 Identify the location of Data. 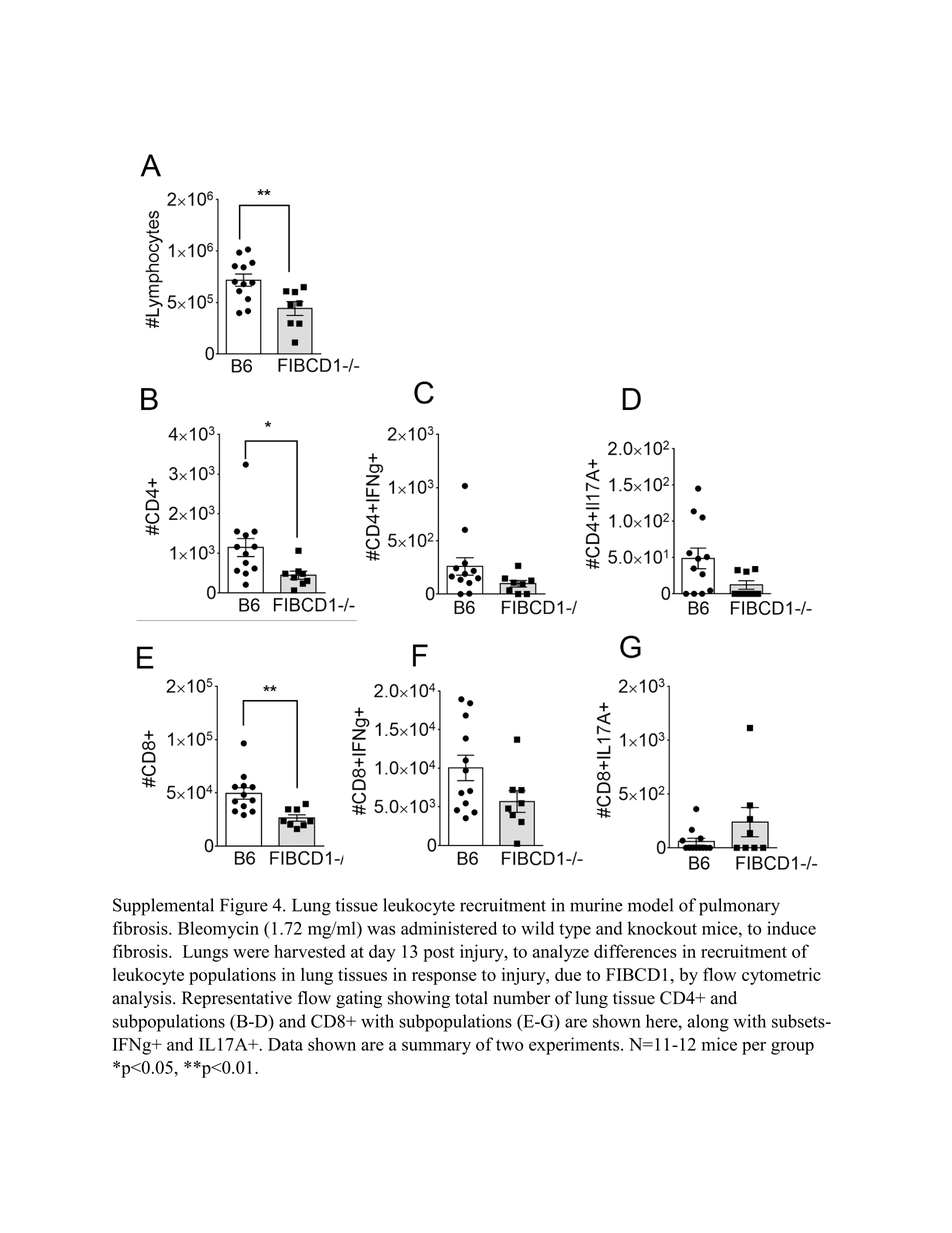
(285, 1044).
